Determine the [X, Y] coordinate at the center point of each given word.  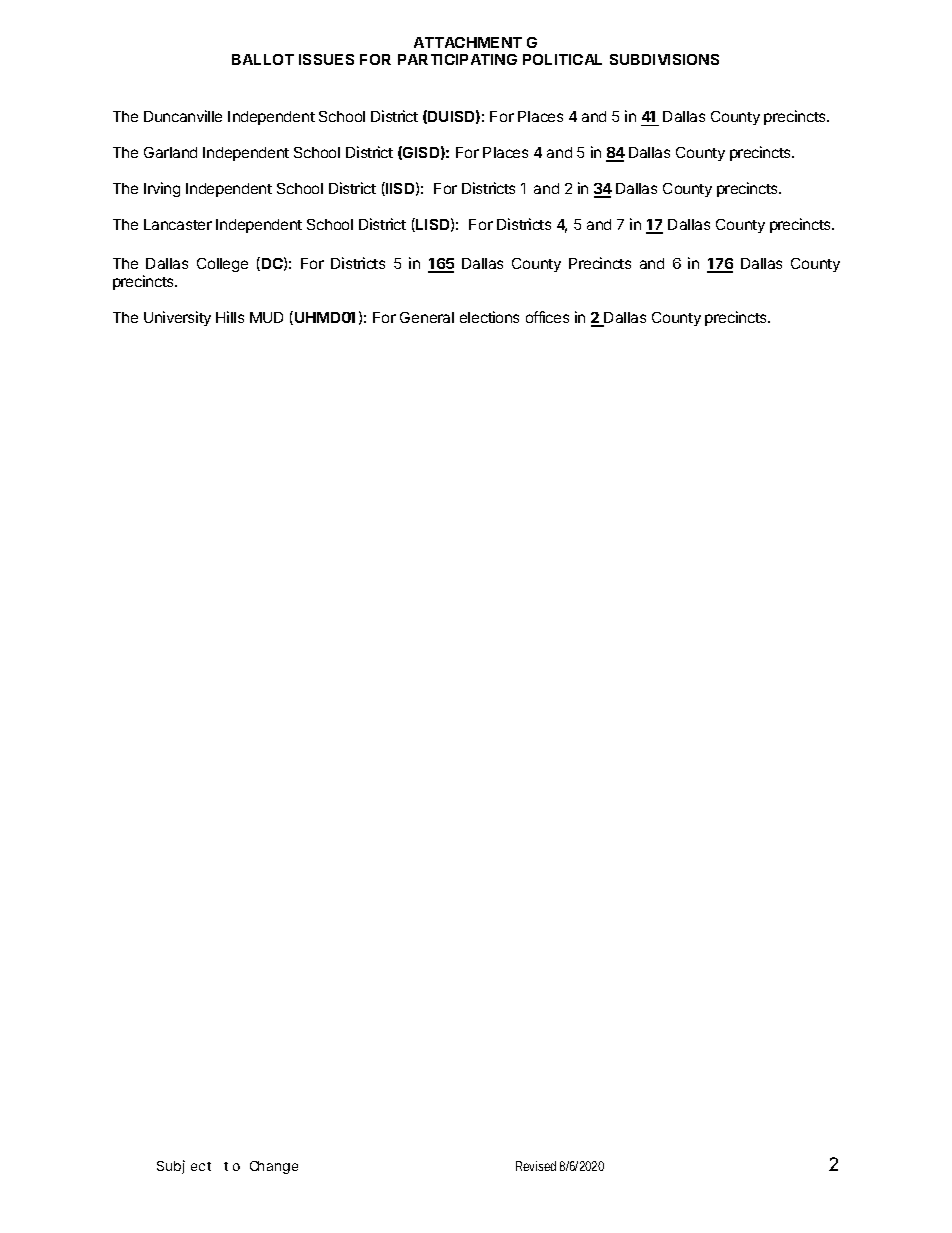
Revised [536, 1166]
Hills [230, 317]
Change [274, 1167]
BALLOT [263, 59]
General [427, 317]
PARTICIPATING [457, 59]
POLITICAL [562, 59]
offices [547, 317]
